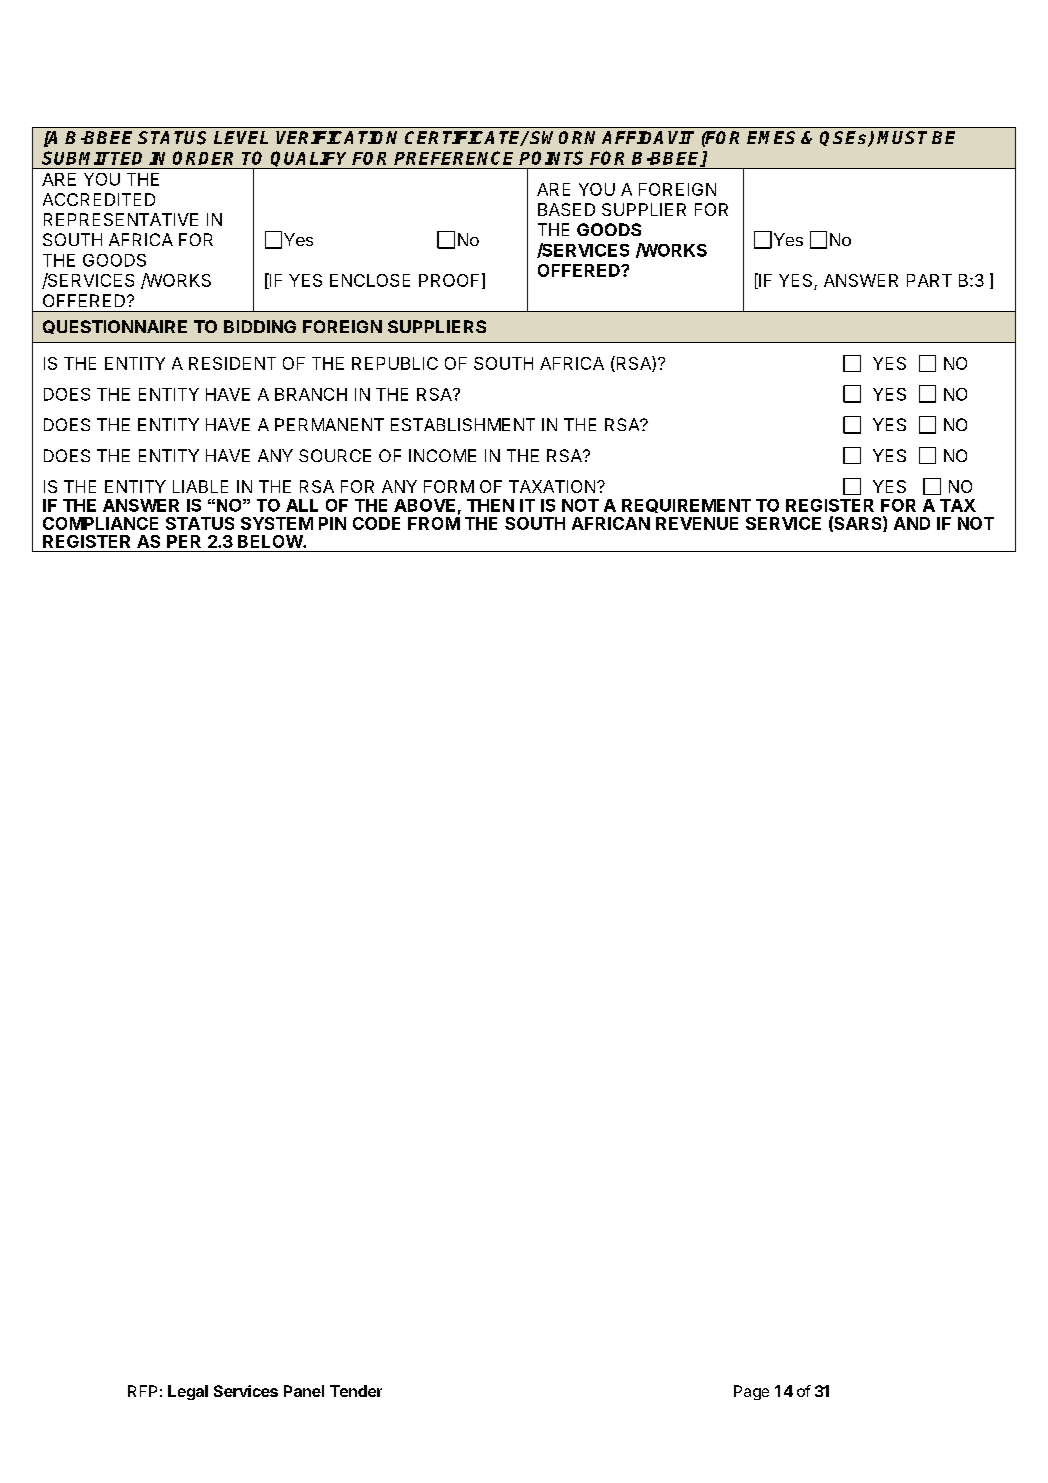 The image size is (1048, 1483). Describe the element at coordinates (771, 137) in the screenshot. I see `EMES` at that location.
